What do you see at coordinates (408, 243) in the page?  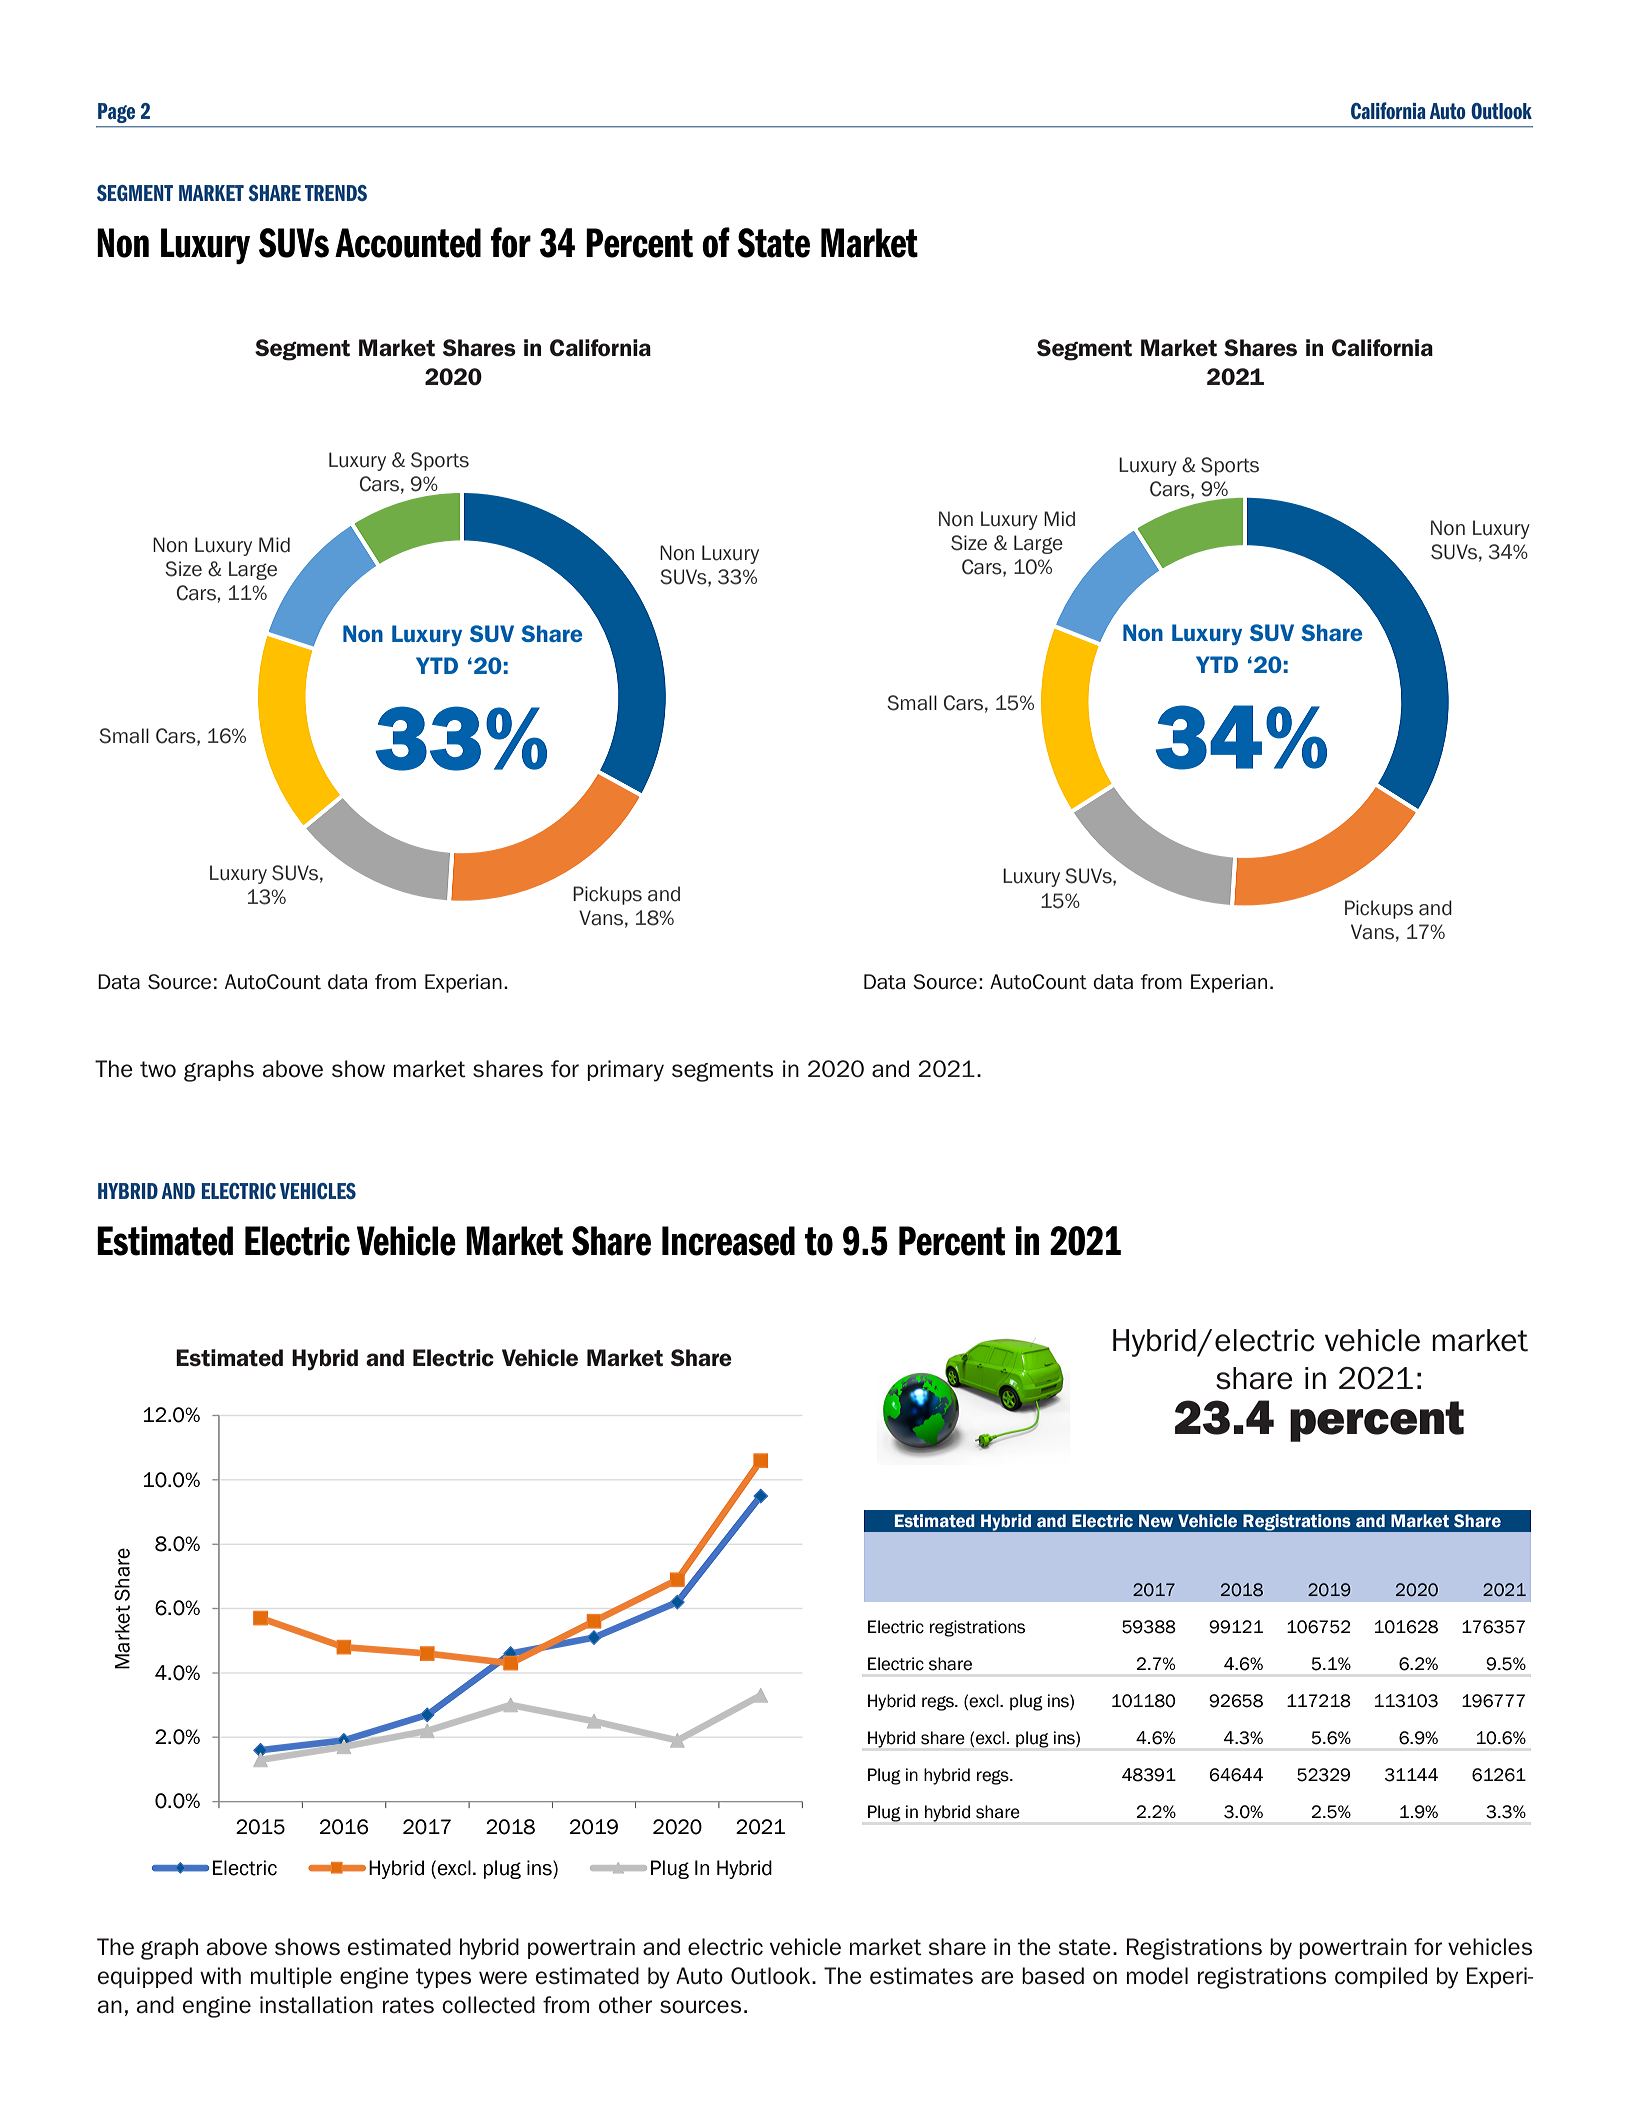 I see `Accounted` at bounding box center [408, 243].
